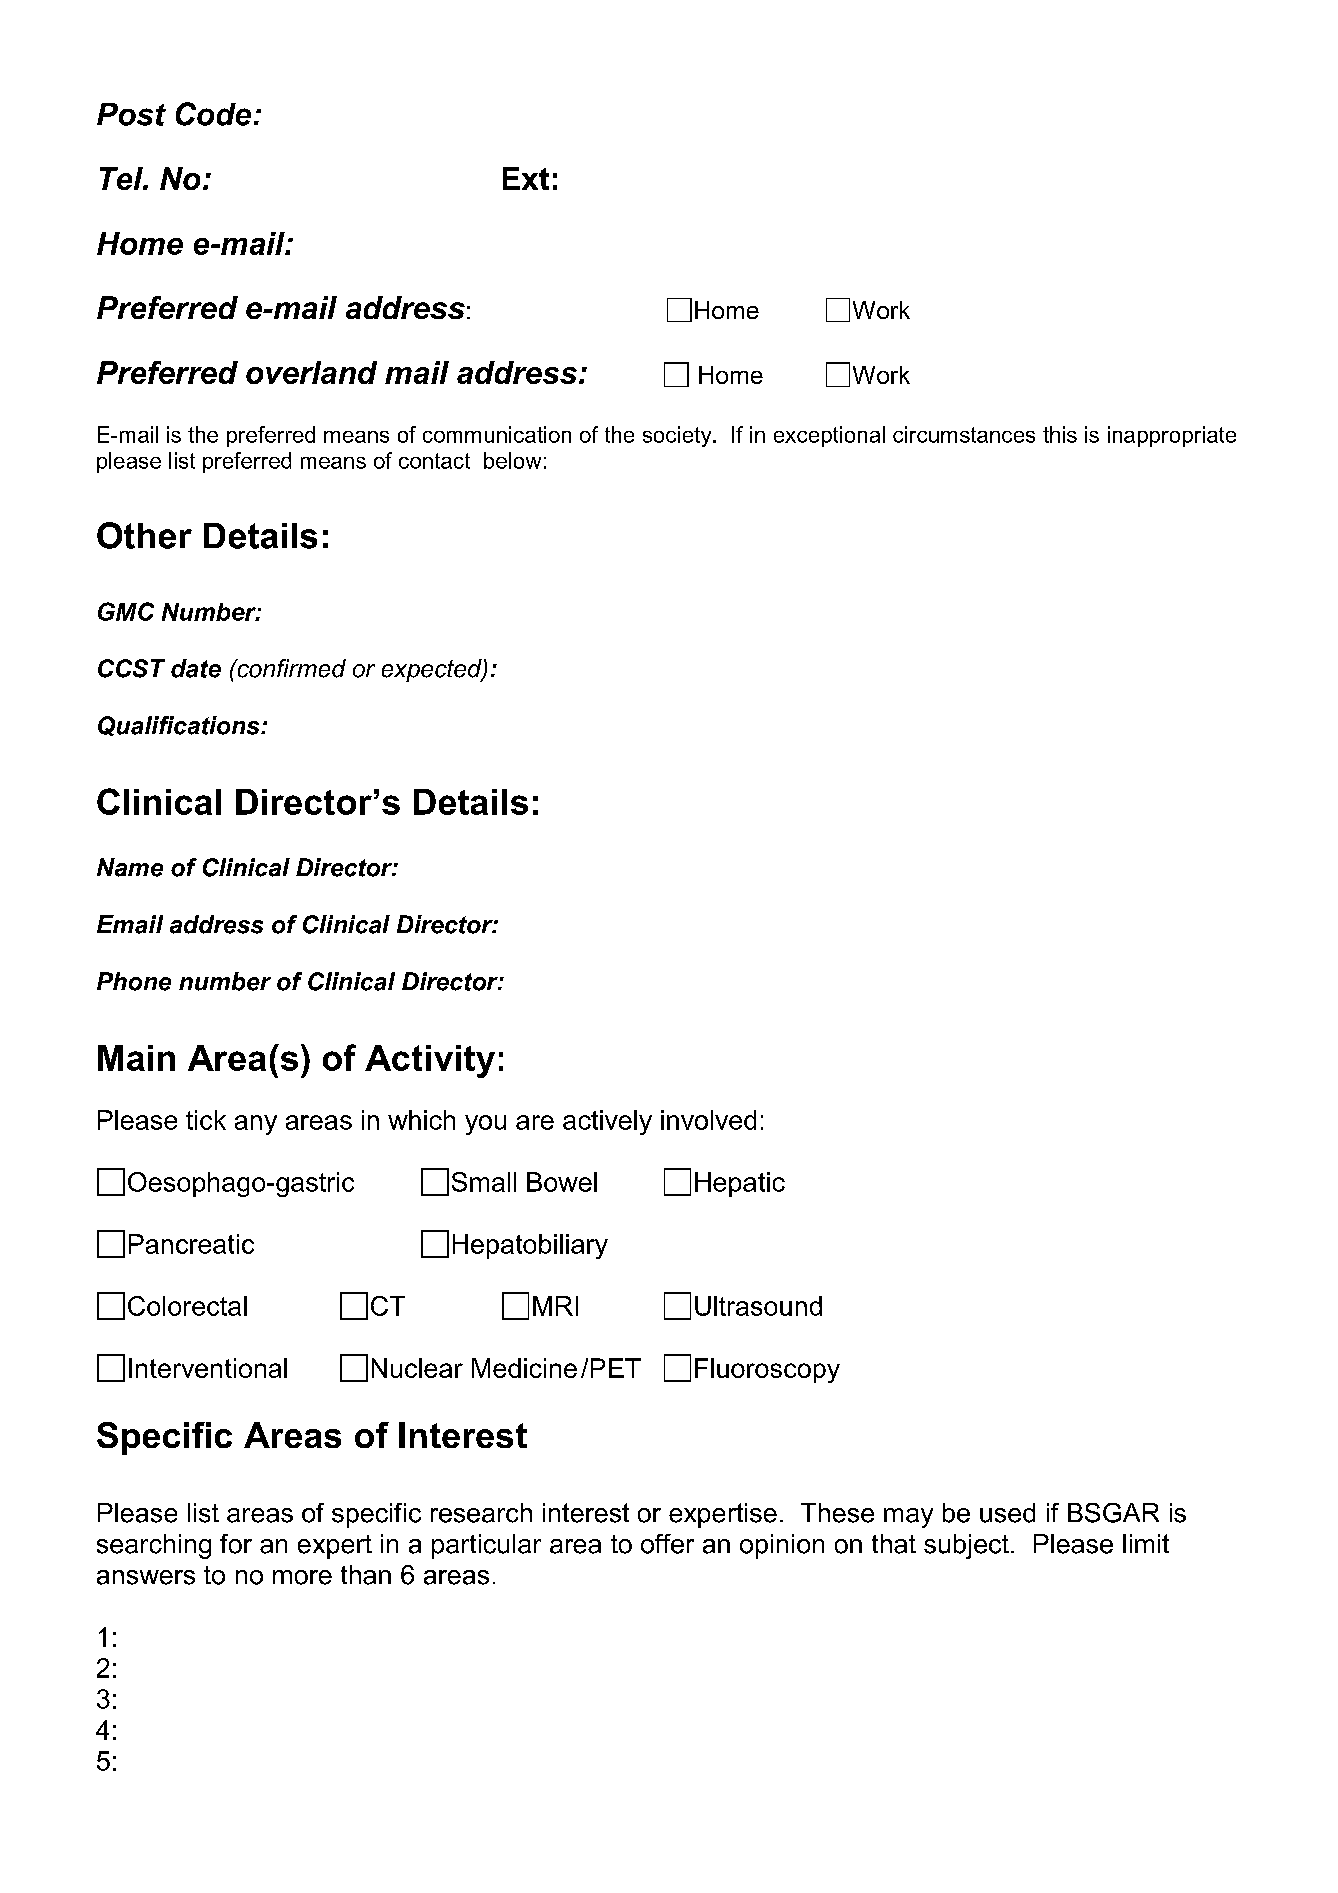 The image size is (1338, 1893). What do you see at coordinates (964, 434) in the document?
I see `circumstances` at bounding box center [964, 434].
